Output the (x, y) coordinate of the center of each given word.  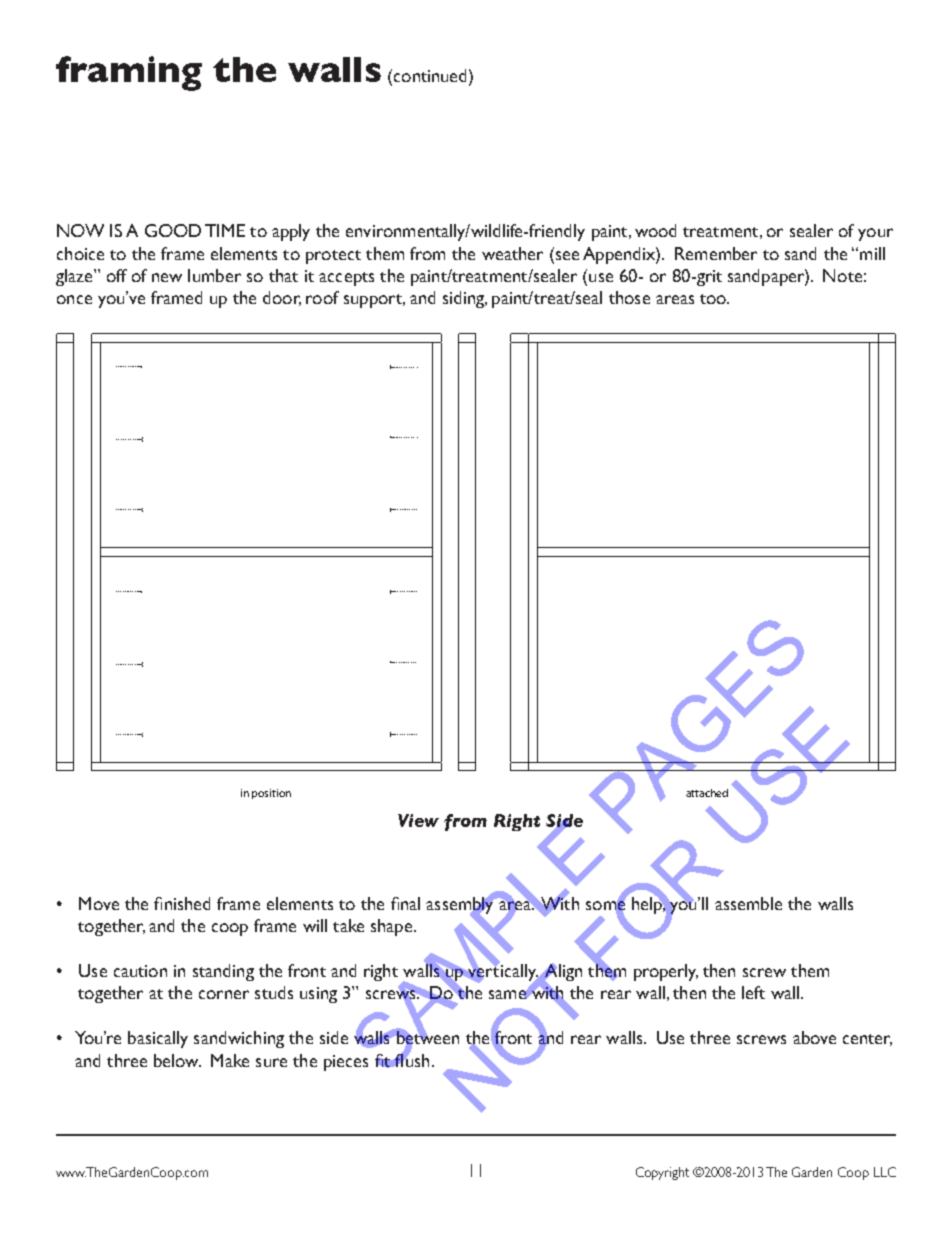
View (418, 820)
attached (707, 793)
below (177, 1060)
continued (430, 75)
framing (129, 73)
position (271, 794)
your (875, 234)
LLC (885, 1172)
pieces (346, 1063)
